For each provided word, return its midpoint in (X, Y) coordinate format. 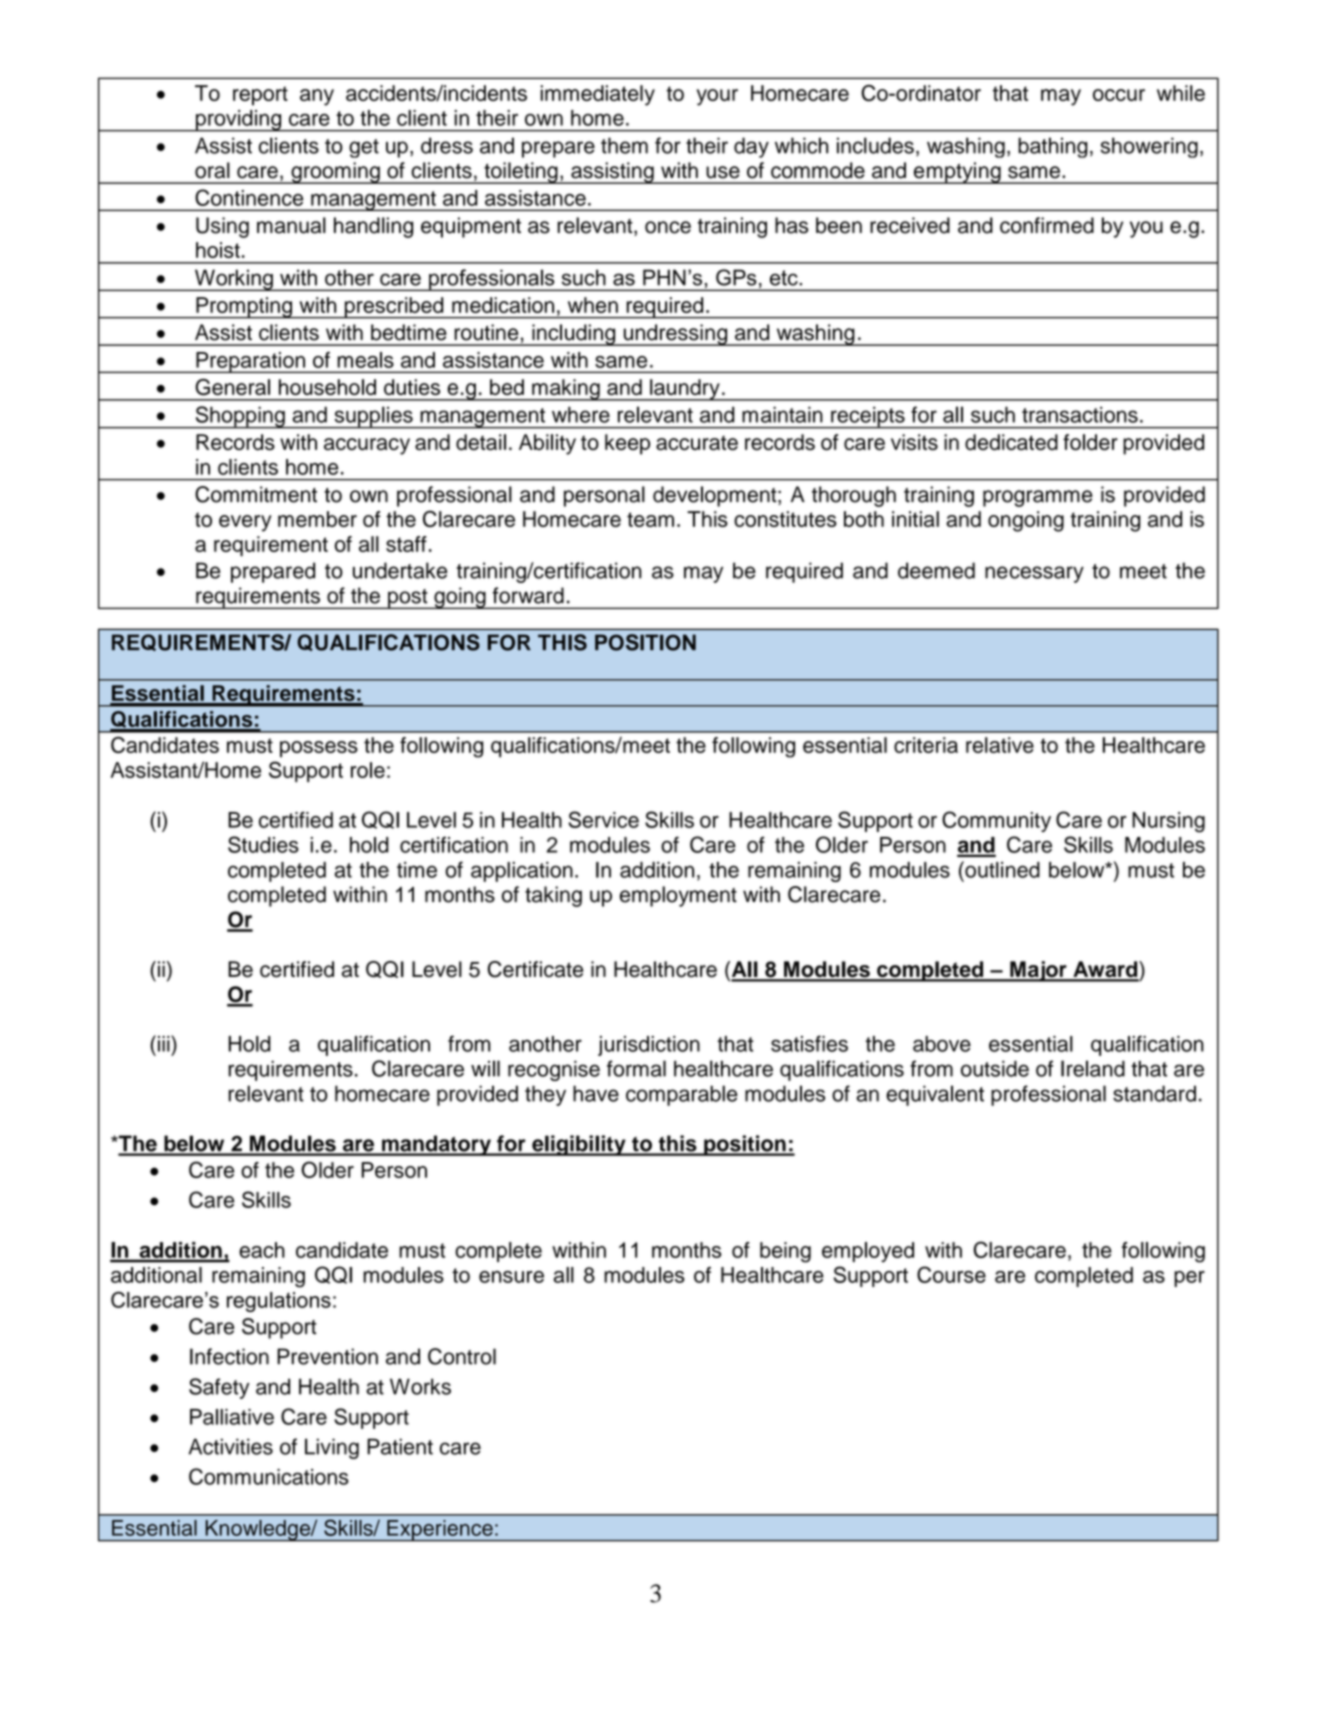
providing (239, 121)
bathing (1053, 147)
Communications (269, 1476)
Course (951, 1274)
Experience (440, 1531)
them (624, 145)
